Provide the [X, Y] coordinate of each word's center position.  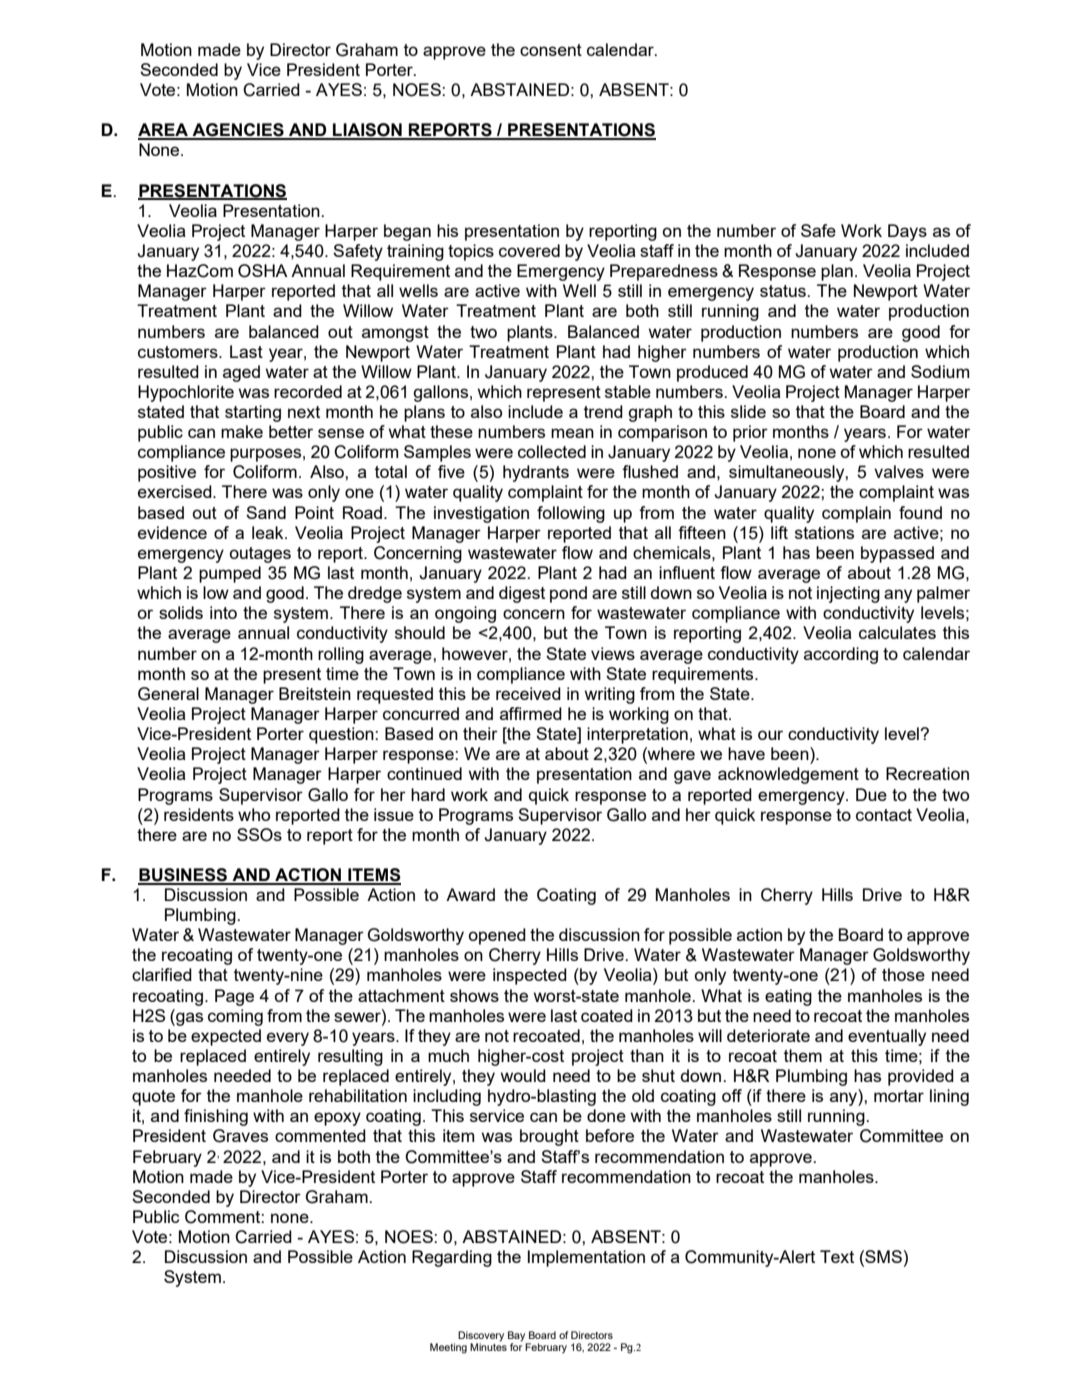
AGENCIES [238, 131]
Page [234, 997]
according [841, 655]
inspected [530, 976]
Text [837, 1256]
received [528, 693]
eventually [887, 1037]
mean [572, 433]
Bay [518, 1337]
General [168, 694]
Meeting [448, 1348]
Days [907, 232]
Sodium [940, 371]
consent [551, 50]
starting [253, 413]
